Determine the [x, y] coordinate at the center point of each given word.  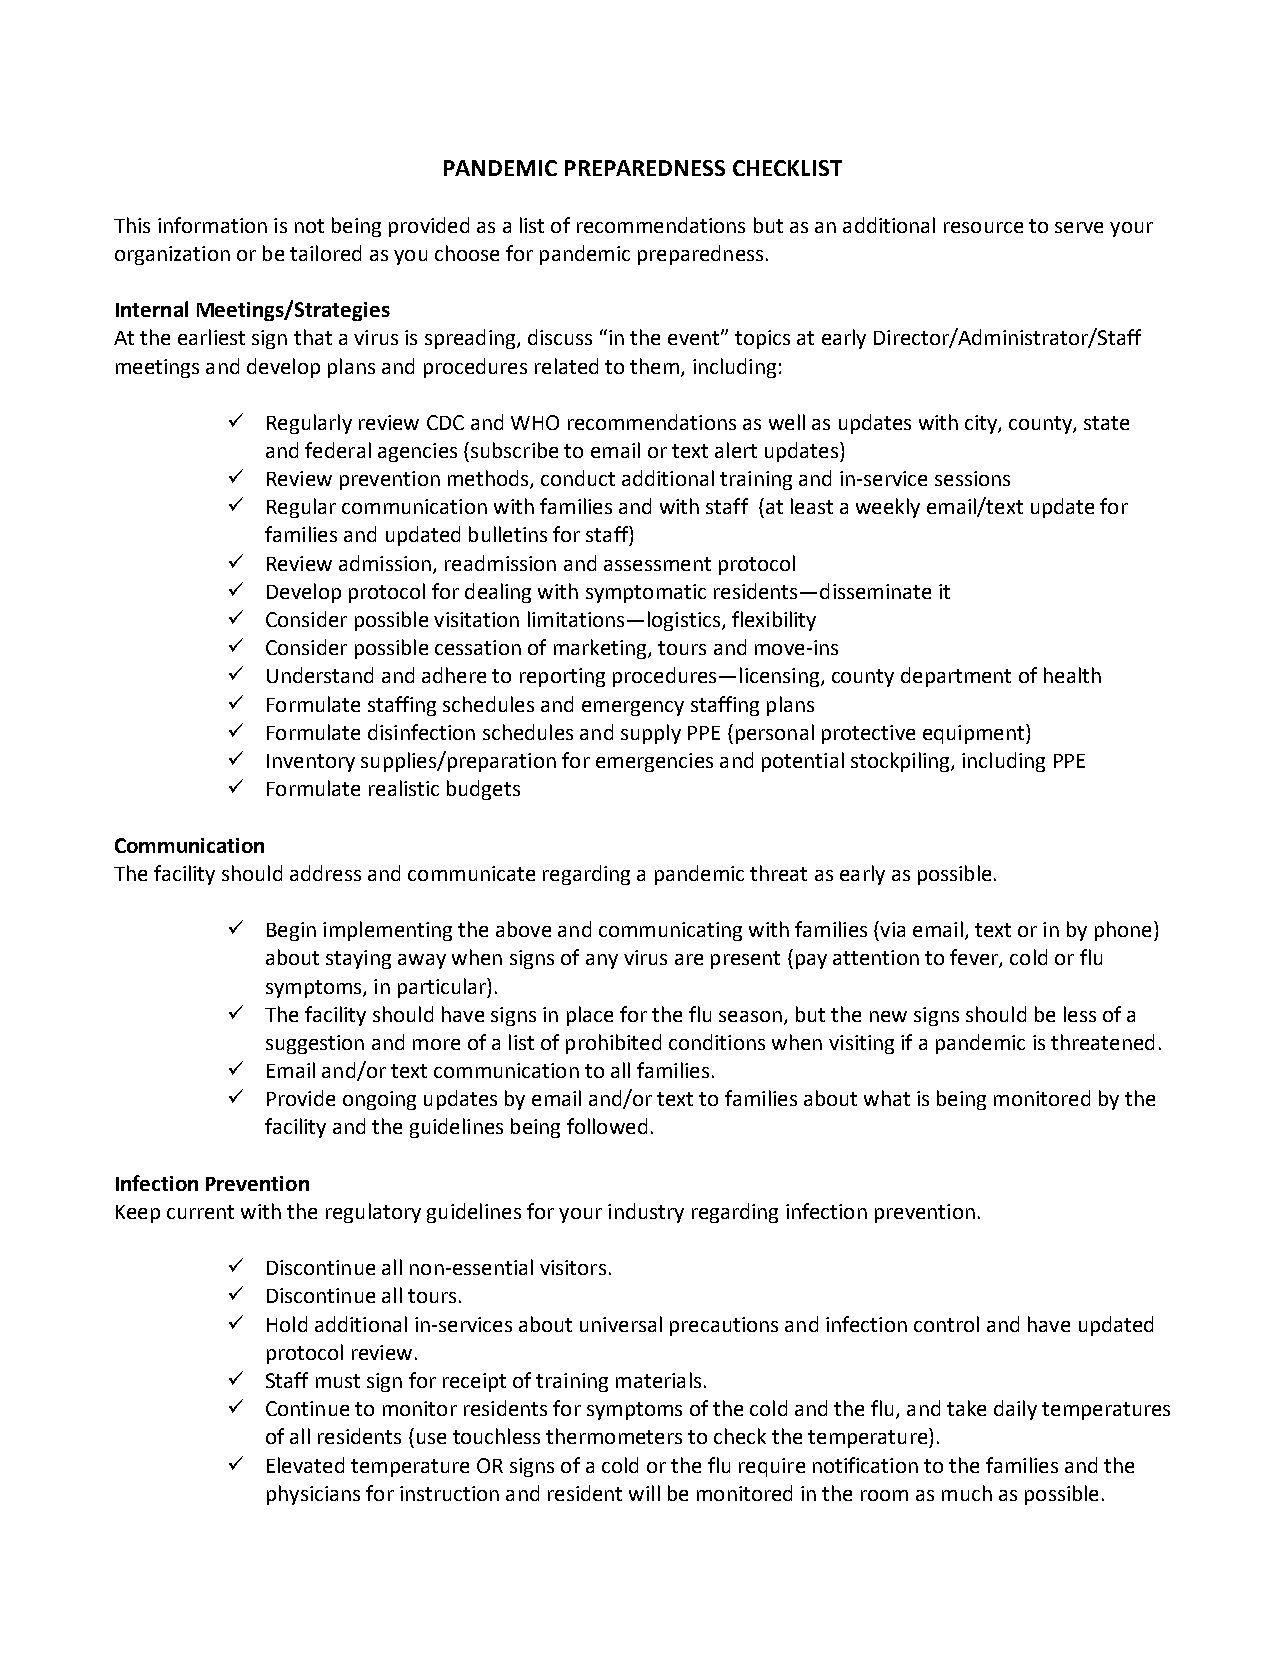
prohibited [613, 1044]
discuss [560, 337]
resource [983, 227]
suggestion [315, 1044]
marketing [601, 649]
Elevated [305, 1465]
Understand [320, 675]
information [212, 225]
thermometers [614, 1436]
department [956, 677]
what [887, 1098]
